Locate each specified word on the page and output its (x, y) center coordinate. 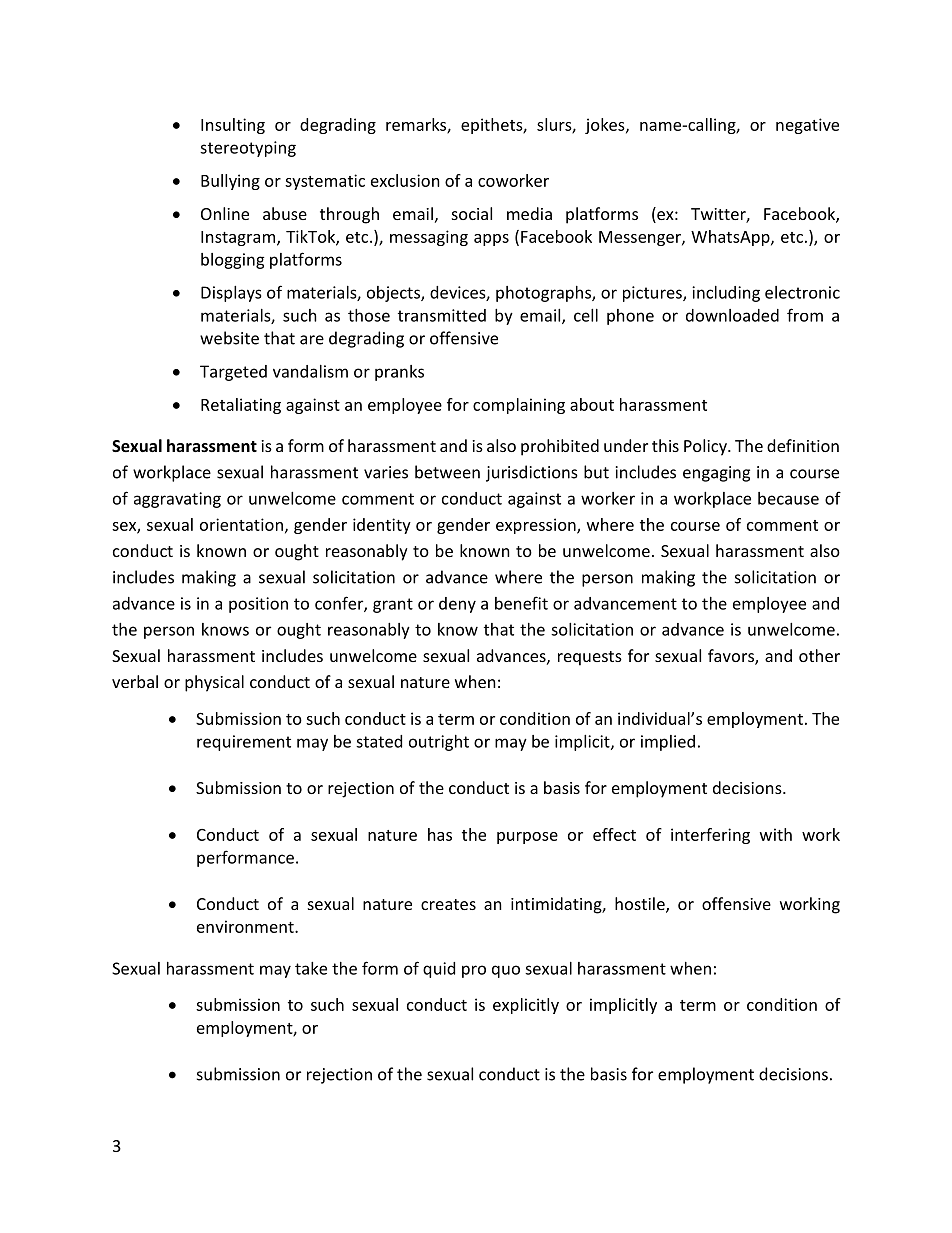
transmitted (442, 315)
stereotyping (248, 149)
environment (246, 926)
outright (439, 743)
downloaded (732, 315)
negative (807, 126)
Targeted (233, 373)
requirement (244, 743)
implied (668, 743)
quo (506, 971)
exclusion (405, 180)
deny (457, 605)
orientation (241, 524)
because (788, 498)
